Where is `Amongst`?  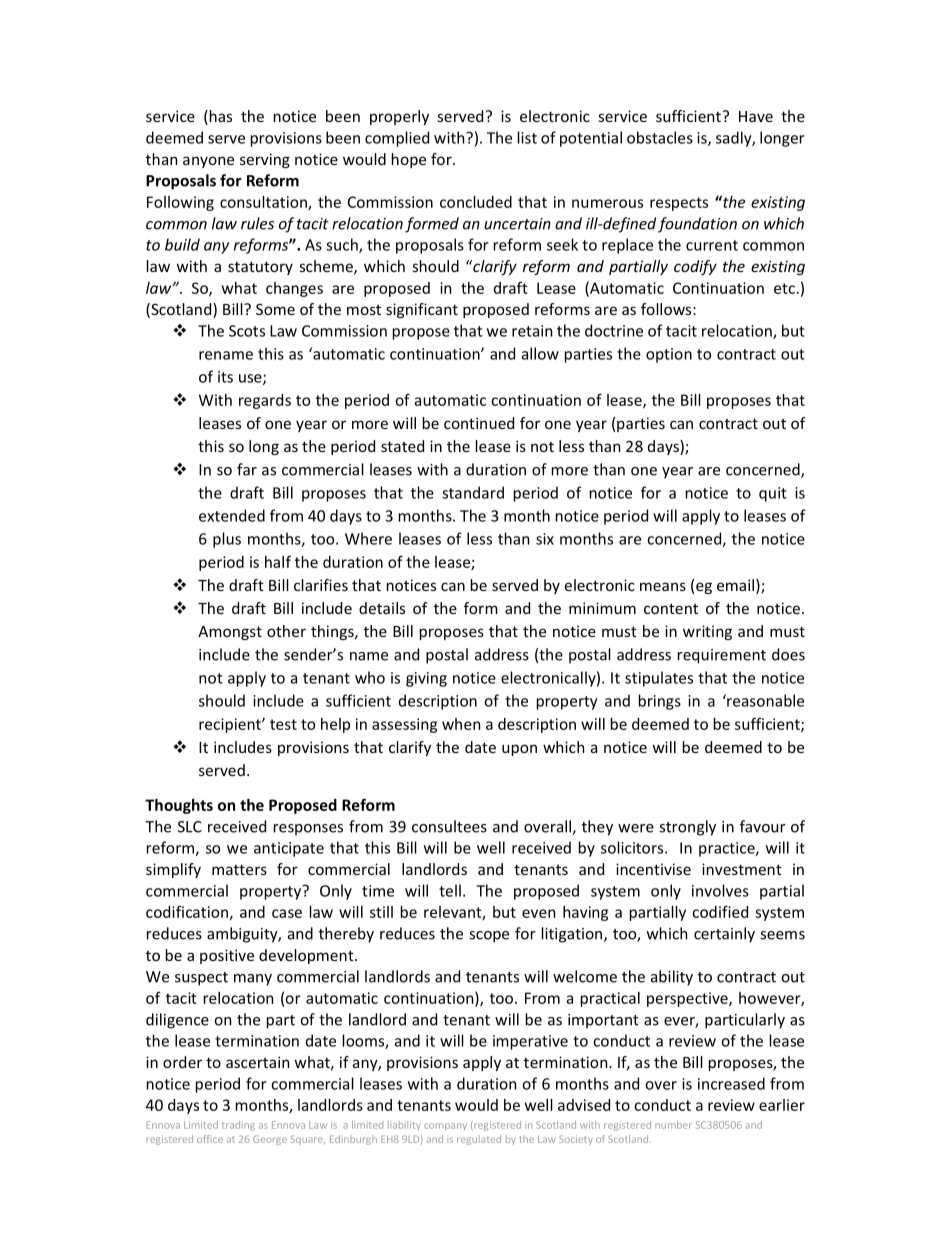 Amongst is located at coordinates (230, 633).
